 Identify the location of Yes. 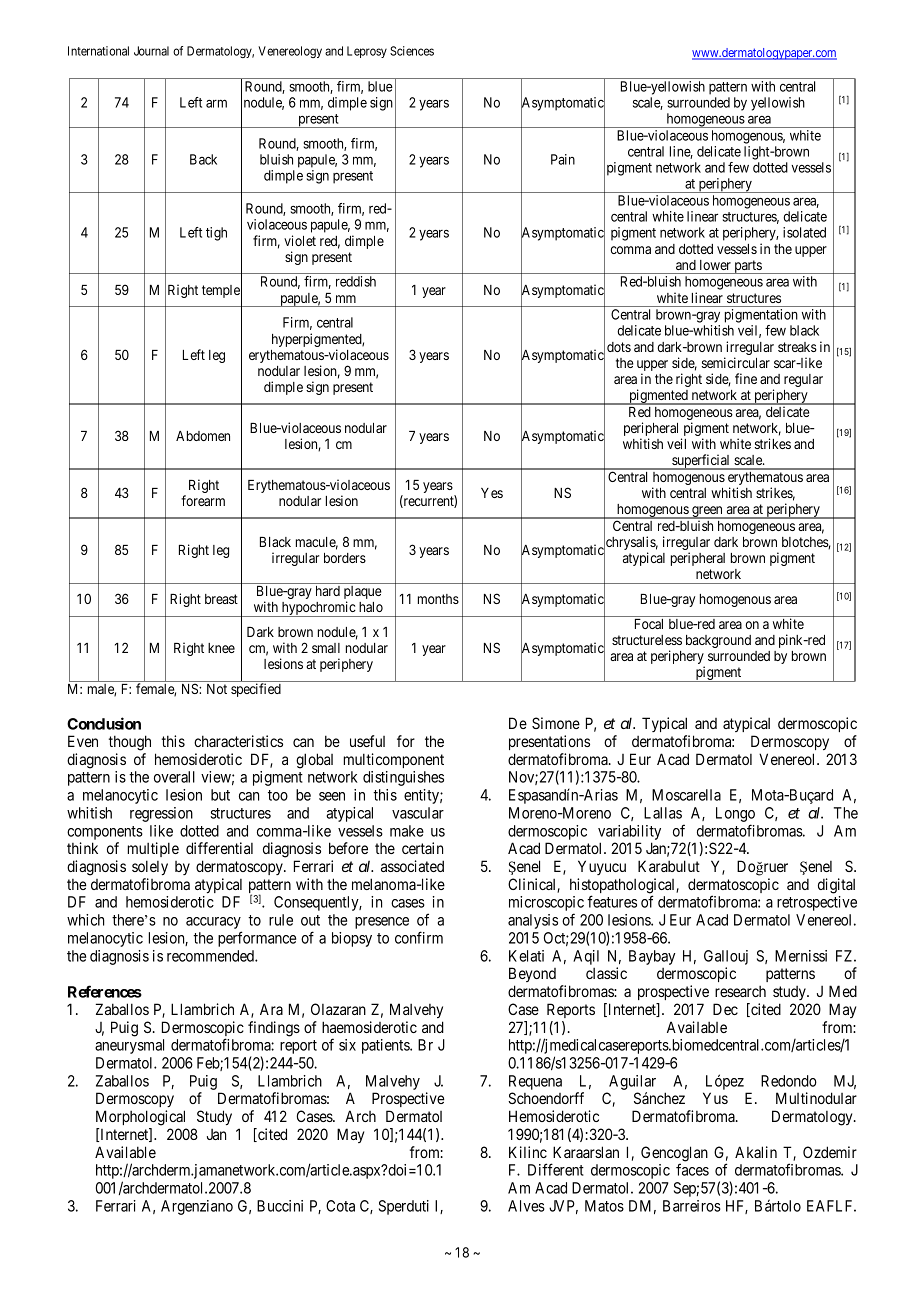
(492, 493).
